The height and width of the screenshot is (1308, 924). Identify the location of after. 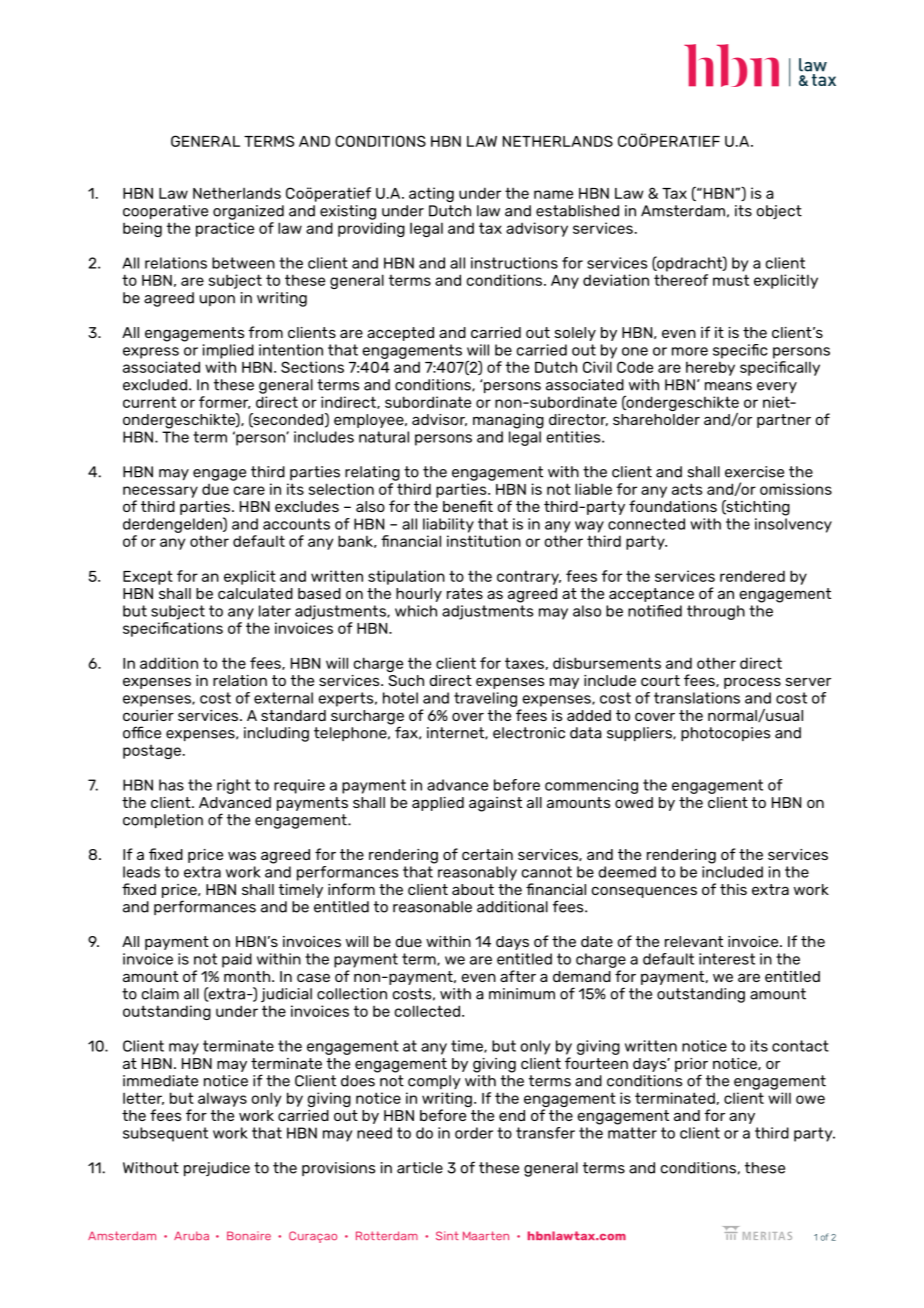
(518, 976).
